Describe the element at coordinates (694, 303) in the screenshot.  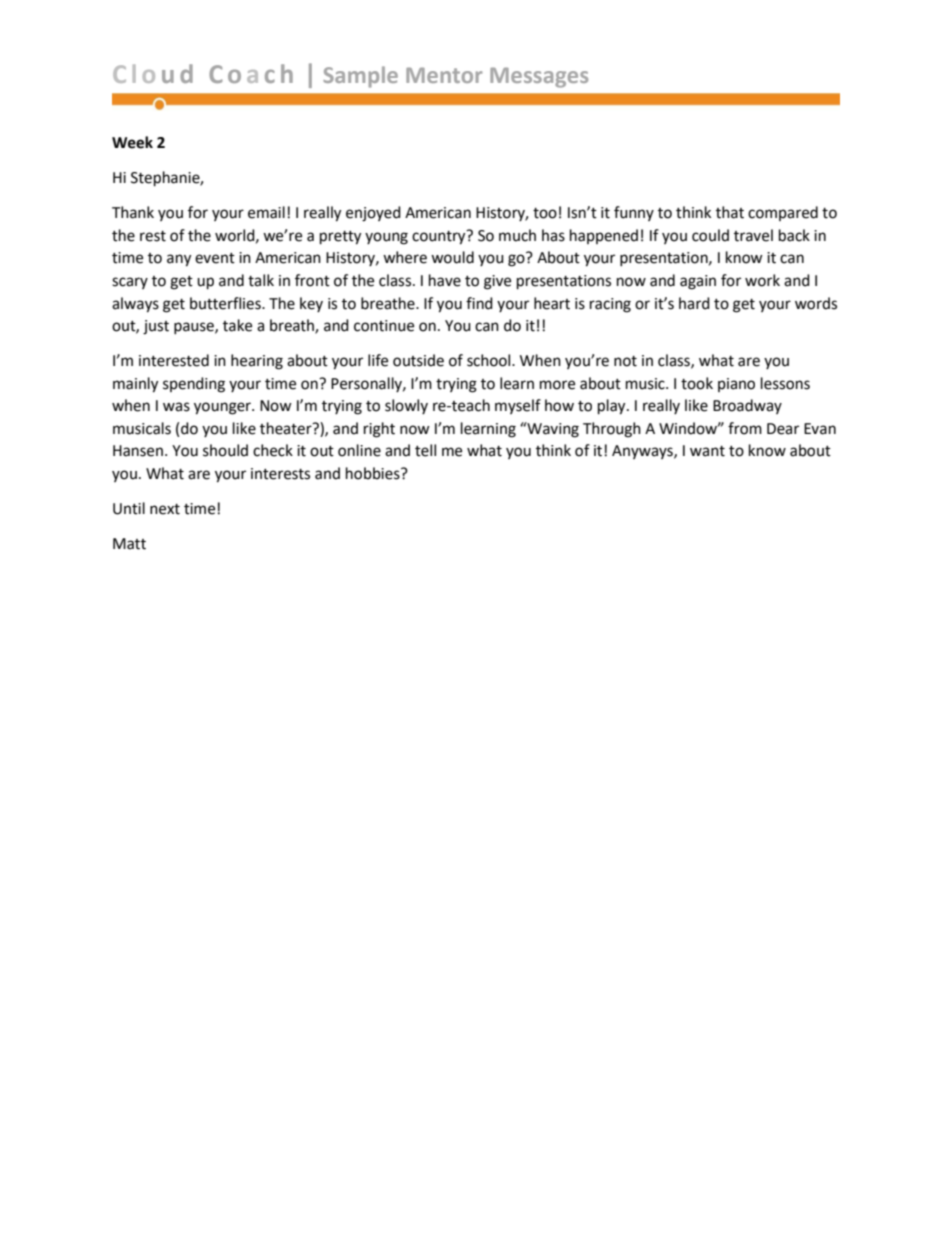
I see `hard` at that location.
